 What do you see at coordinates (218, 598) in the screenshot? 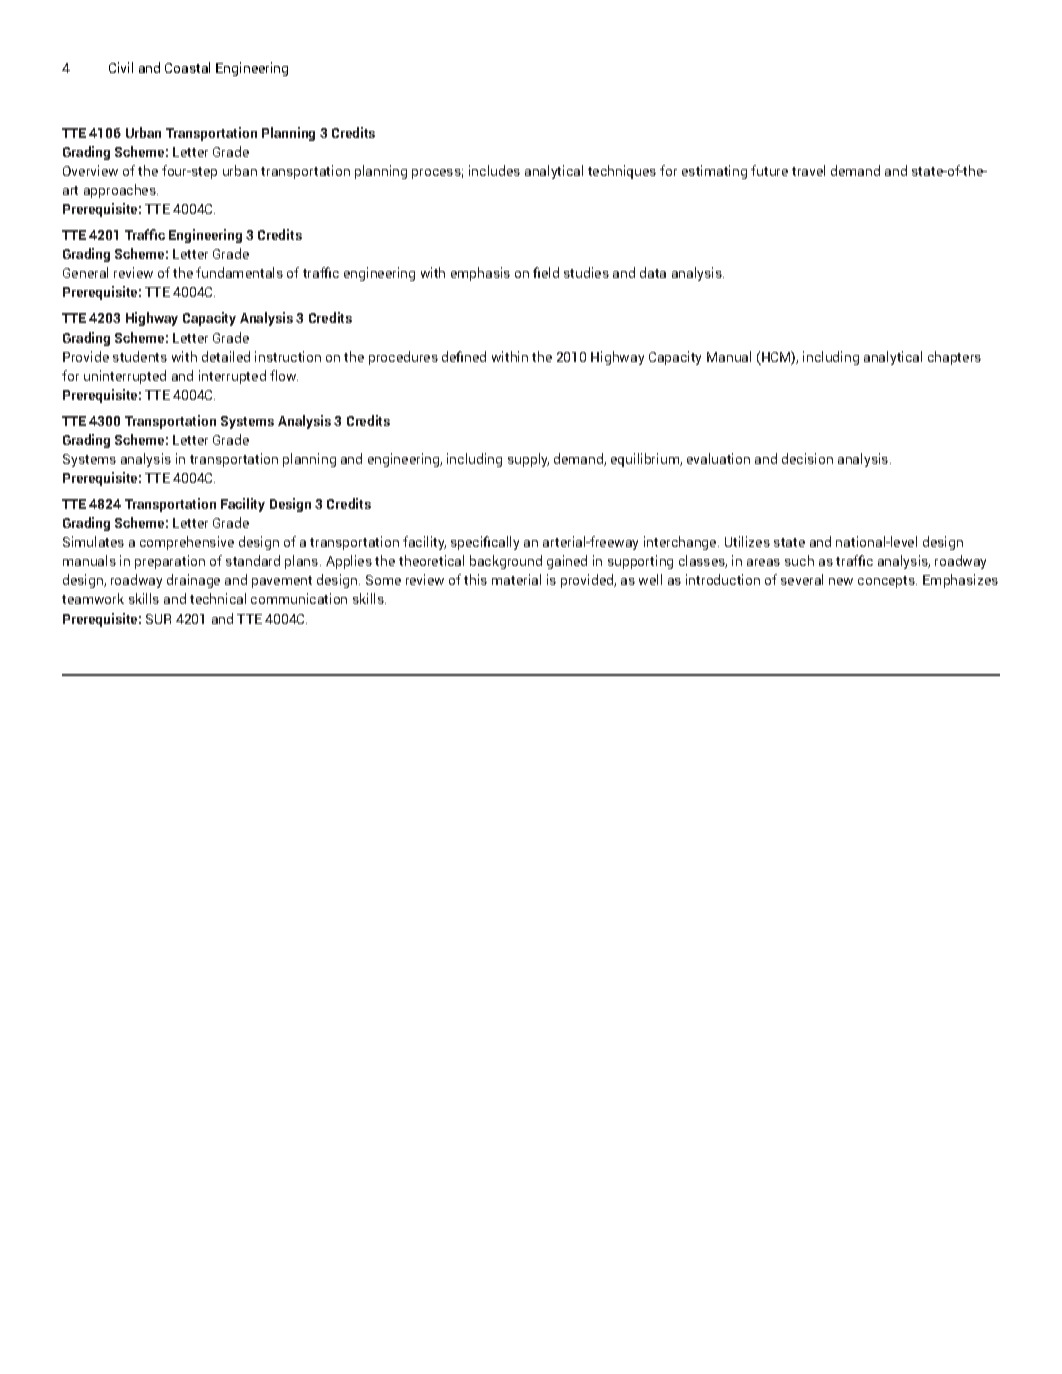
I see `technical` at bounding box center [218, 598].
